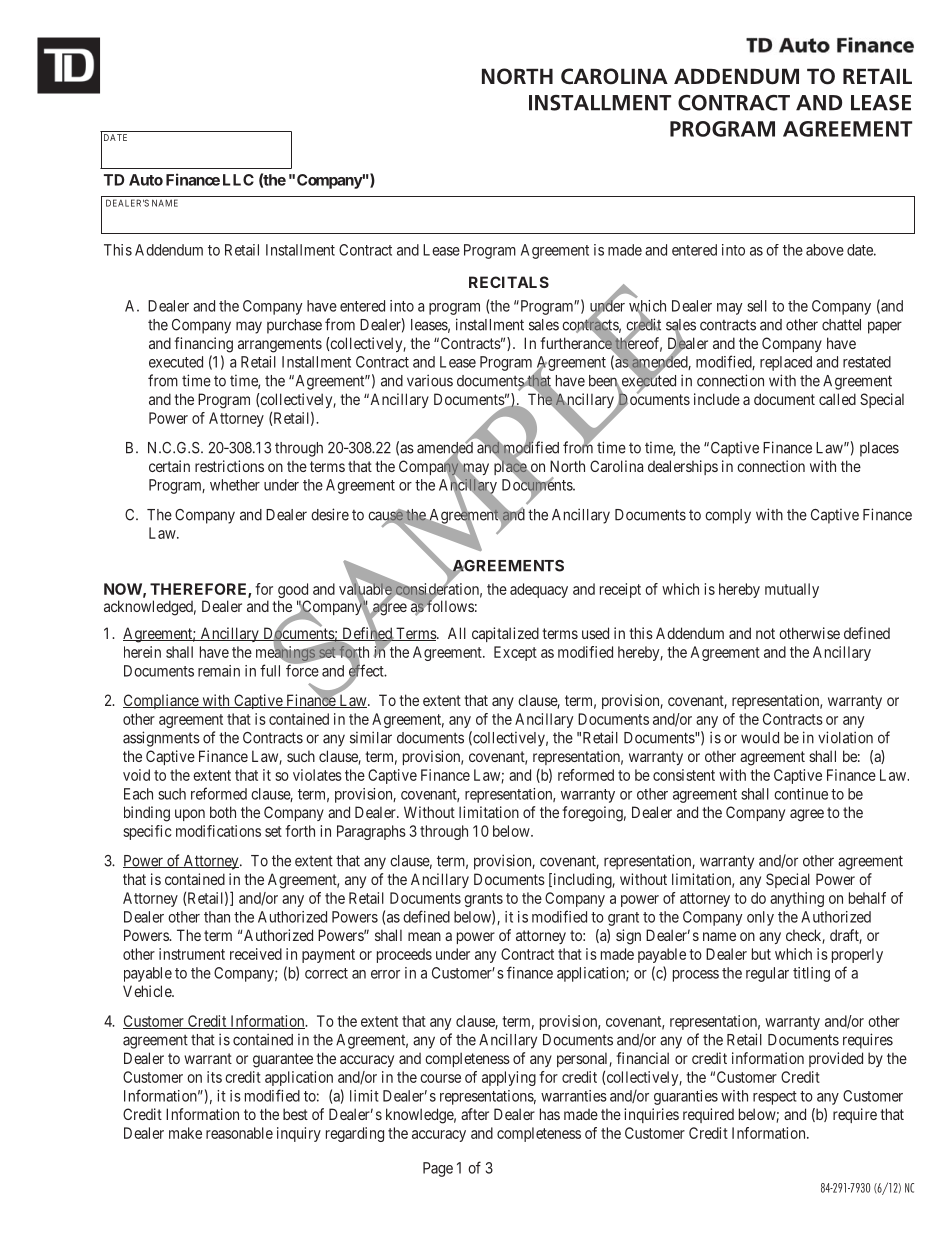 The image size is (952, 1233). What do you see at coordinates (430, 380) in the screenshot?
I see `various` at bounding box center [430, 380].
